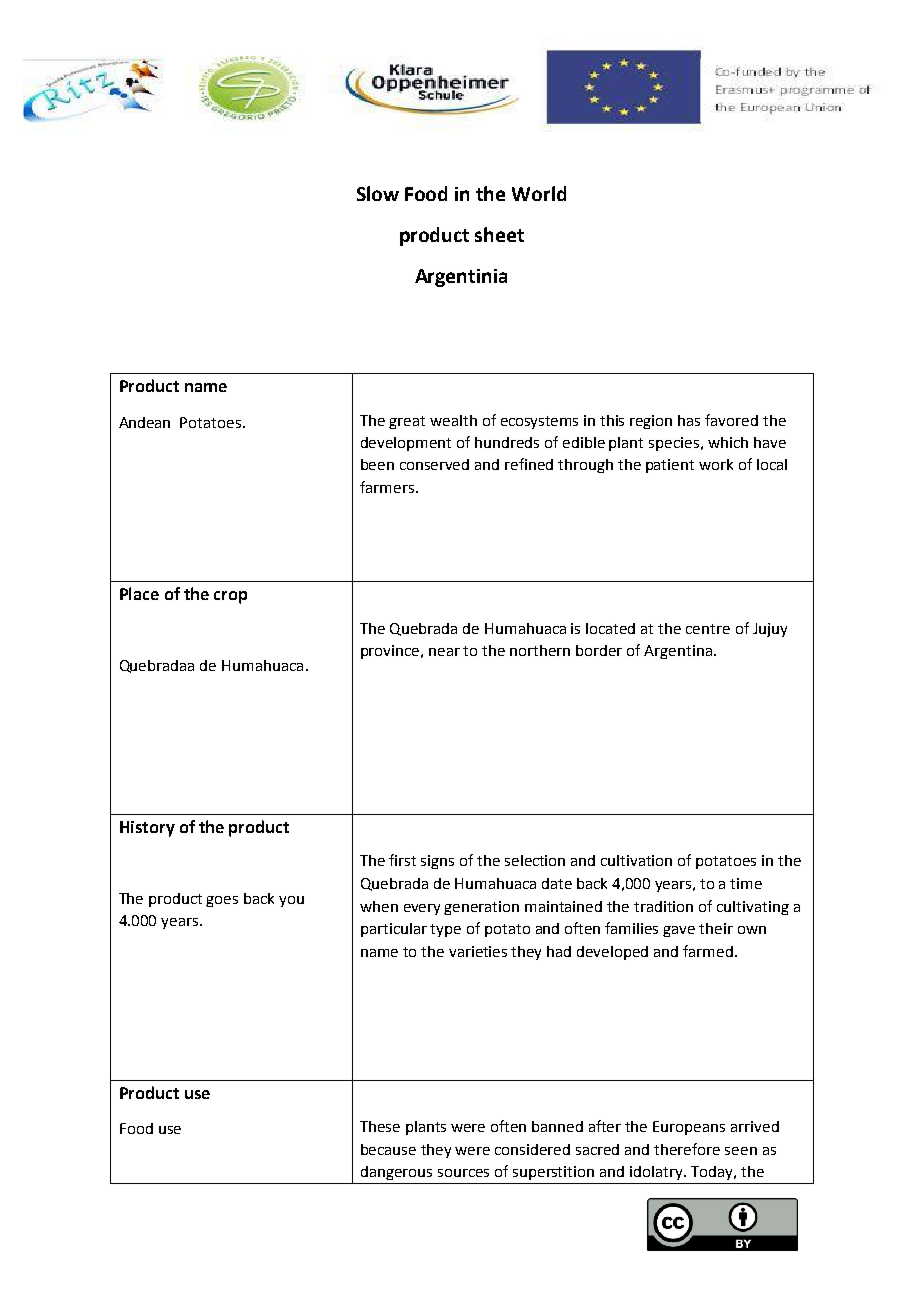 The width and height of the screenshot is (924, 1308). I want to click on goes, so click(222, 901).
